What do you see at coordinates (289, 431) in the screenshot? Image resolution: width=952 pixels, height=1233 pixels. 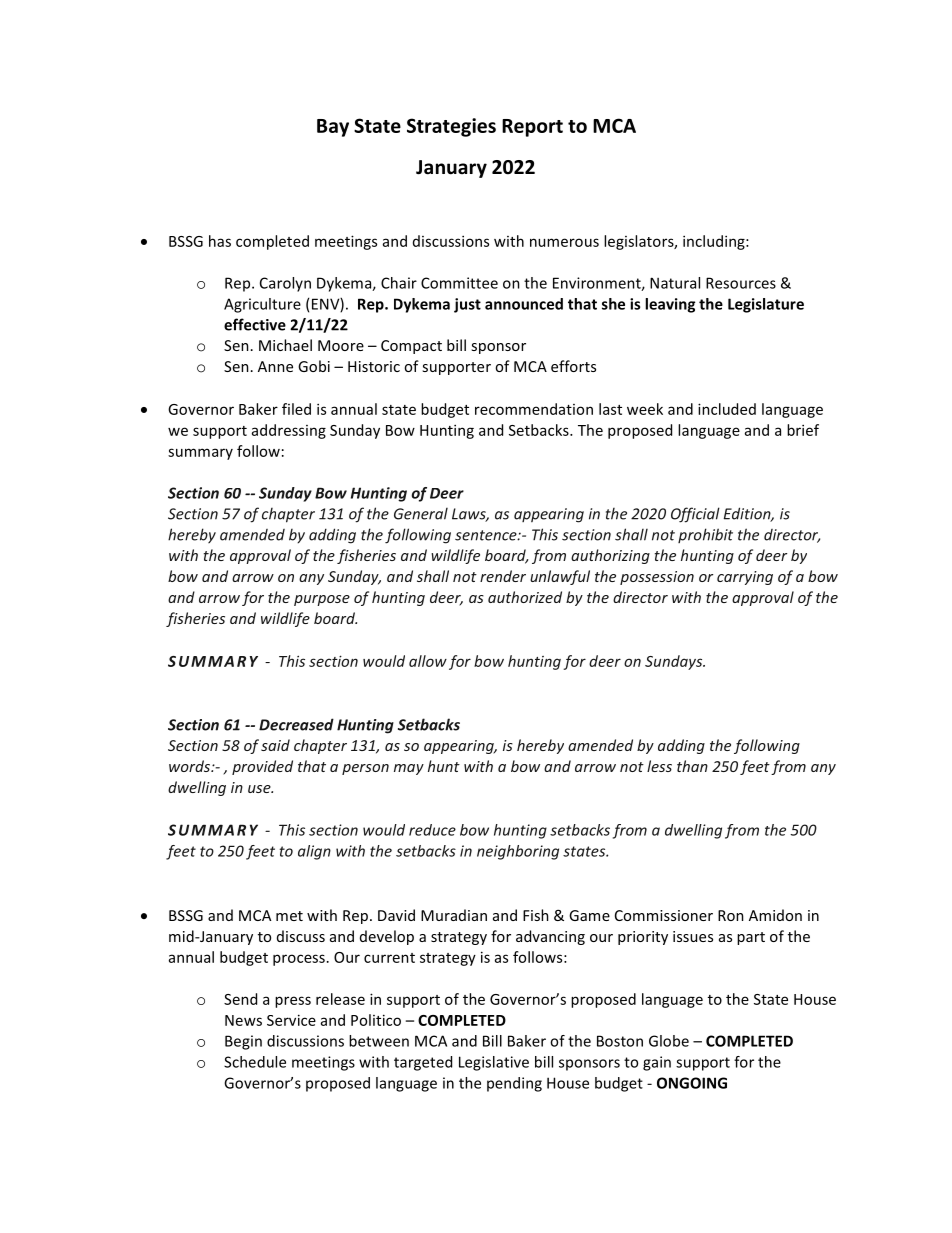 I see `addressing` at bounding box center [289, 431].
